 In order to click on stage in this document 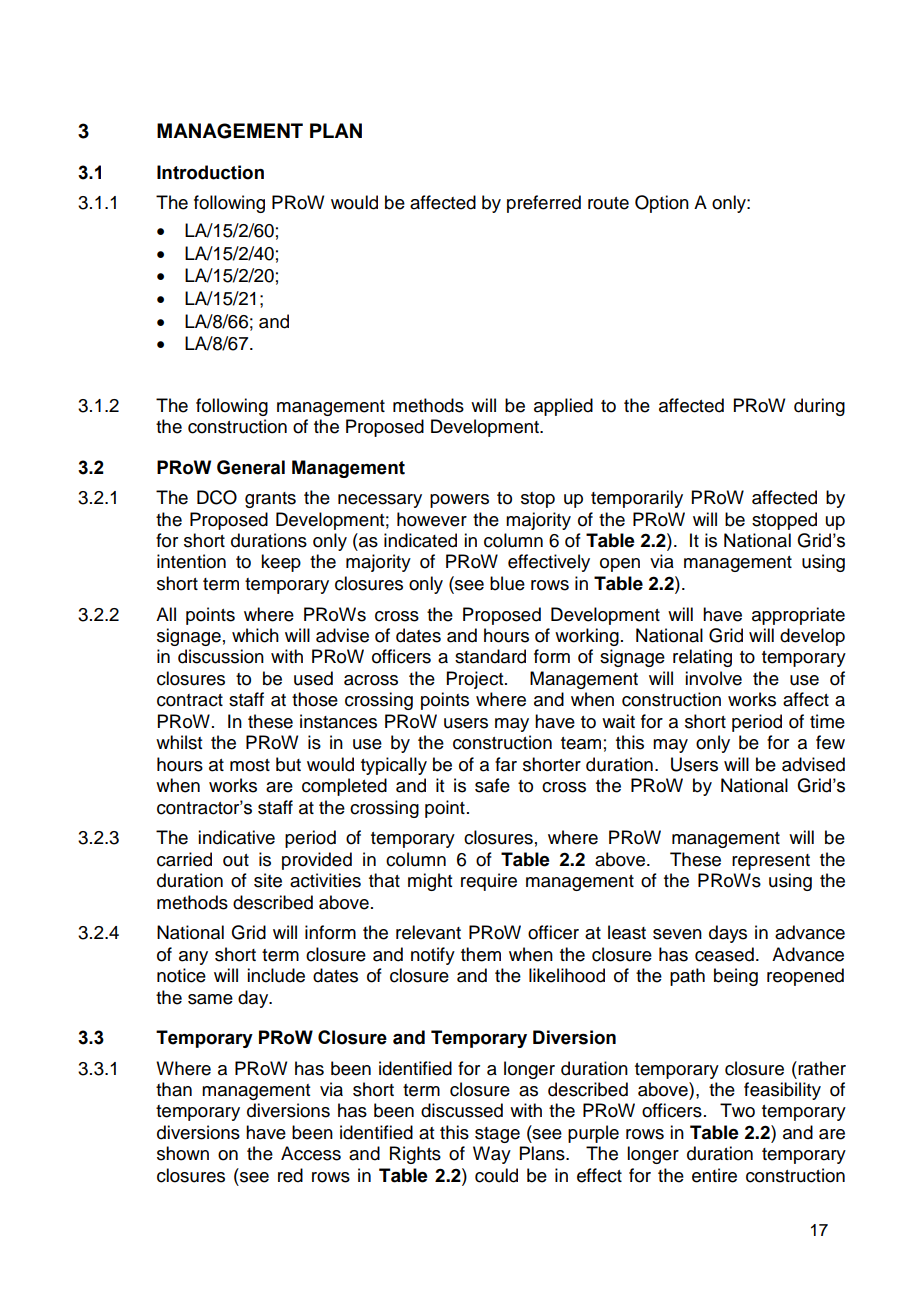, I will do `click(497, 1135)`.
